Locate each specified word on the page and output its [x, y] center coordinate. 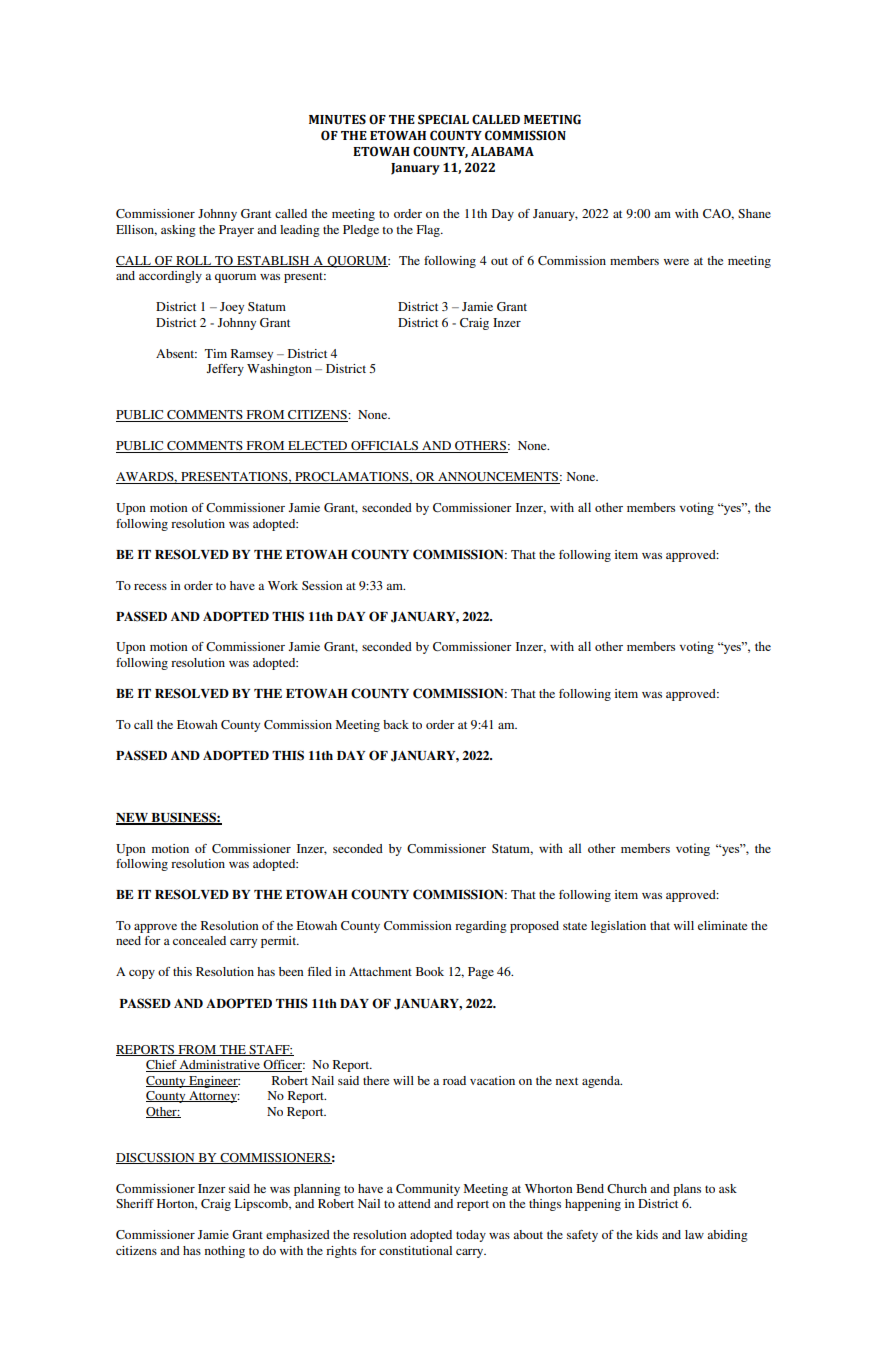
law [694, 1234]
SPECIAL [443, 119]
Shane [754, 213]
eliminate [722, 925]
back [396, 724]
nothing [225, 1252]
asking [178, 231]
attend [414, 1203]
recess [150, 587]
